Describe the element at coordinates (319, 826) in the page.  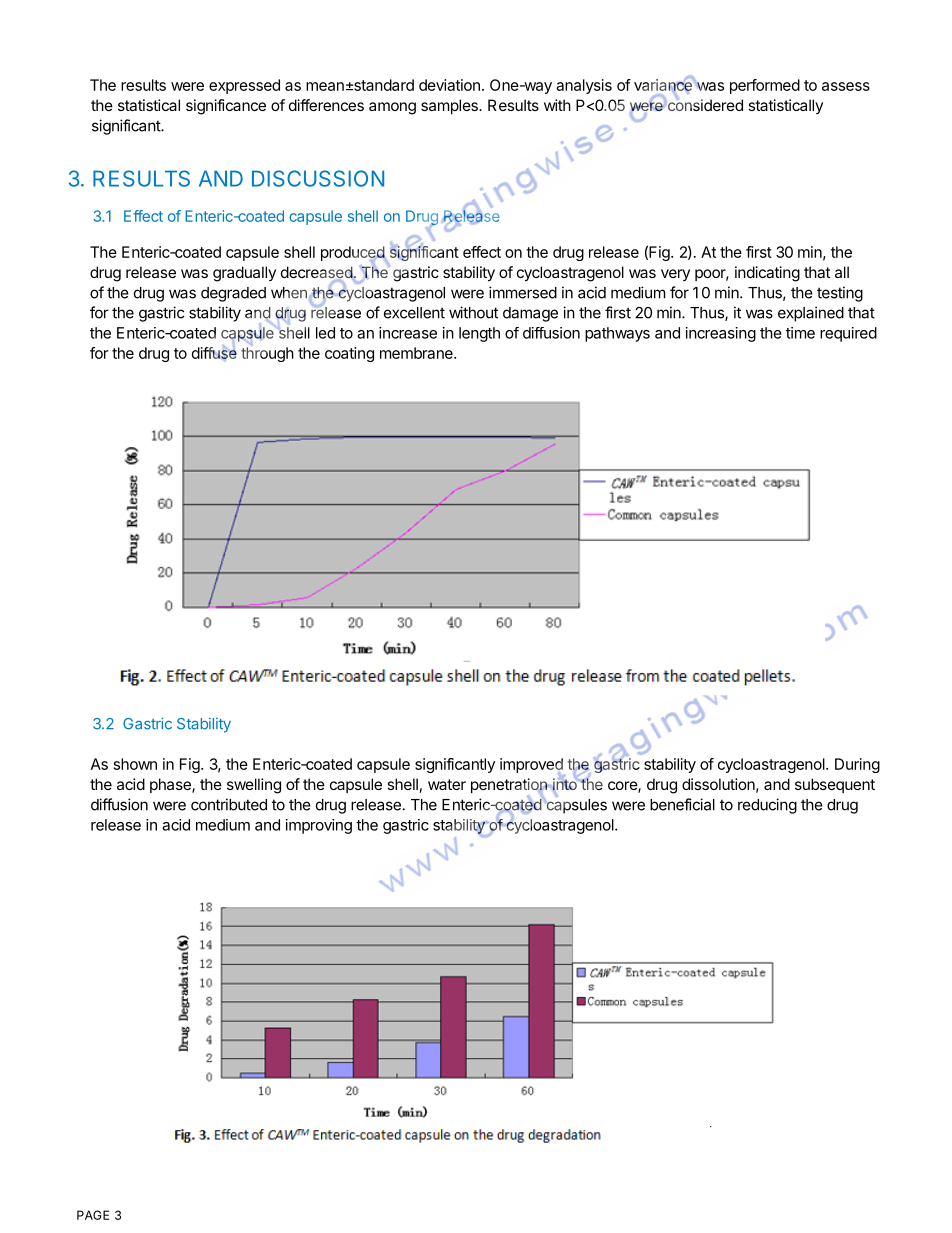
I see `improving` at that location.
